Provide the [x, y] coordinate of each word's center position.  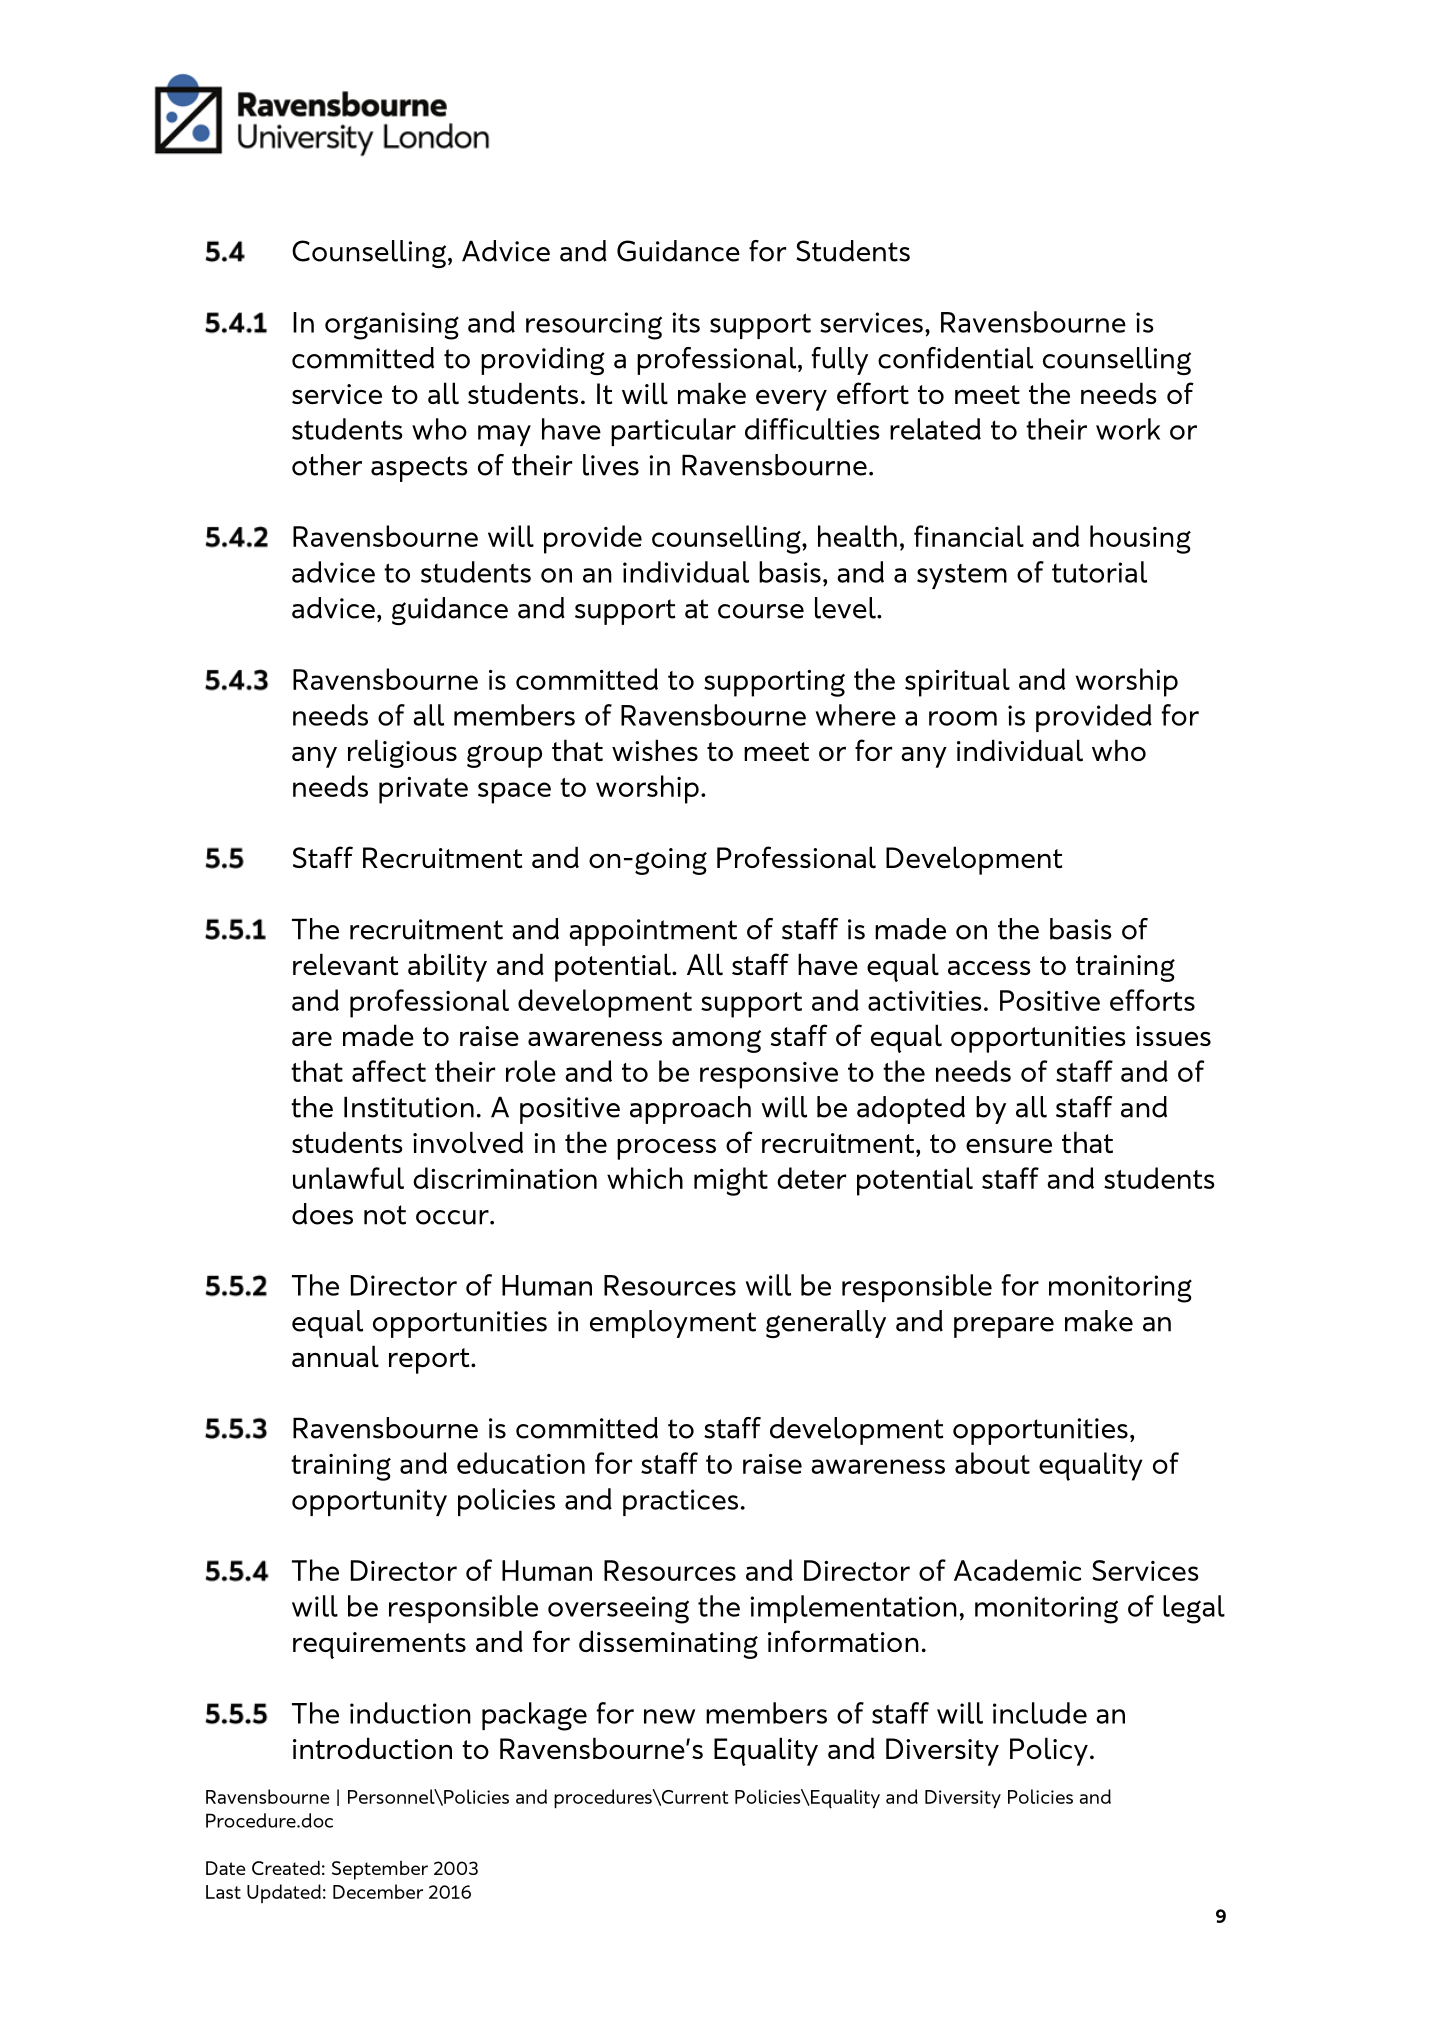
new [669, 1716]
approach [690, 1110]
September [380, 1870]
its [686, 322]
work [1128, 429]
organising [392, 326]
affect [389, 1071]
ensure [1009, 1145]
